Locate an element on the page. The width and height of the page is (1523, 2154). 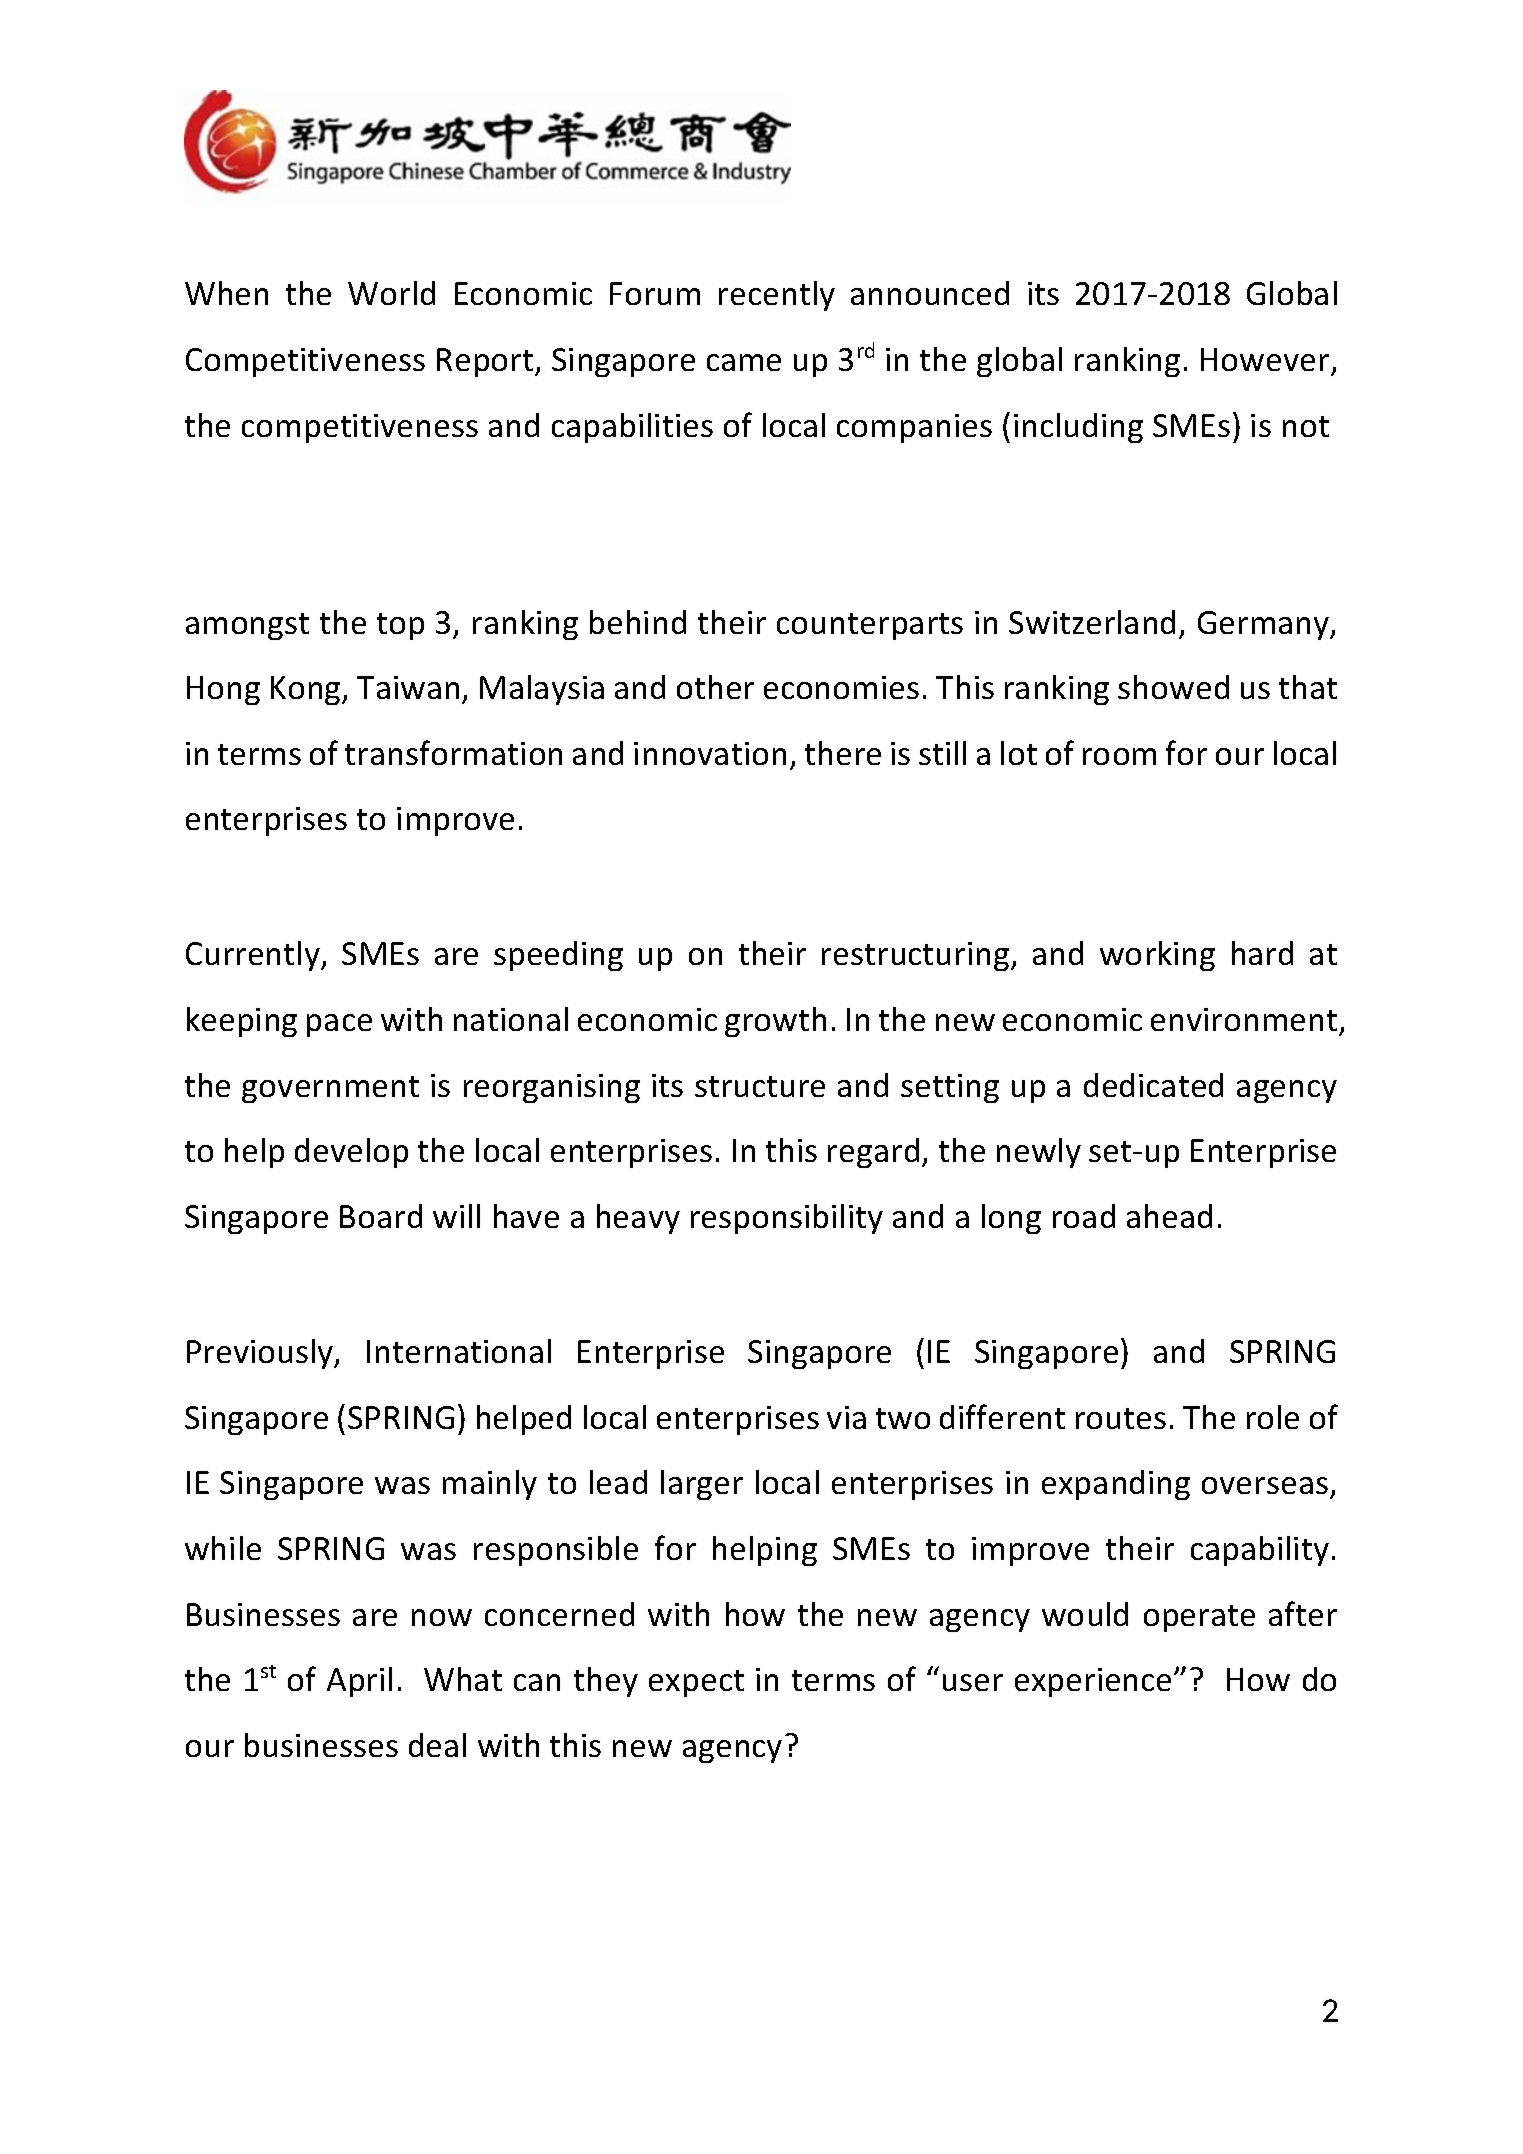
April is located at coordinates (359, 1682).
